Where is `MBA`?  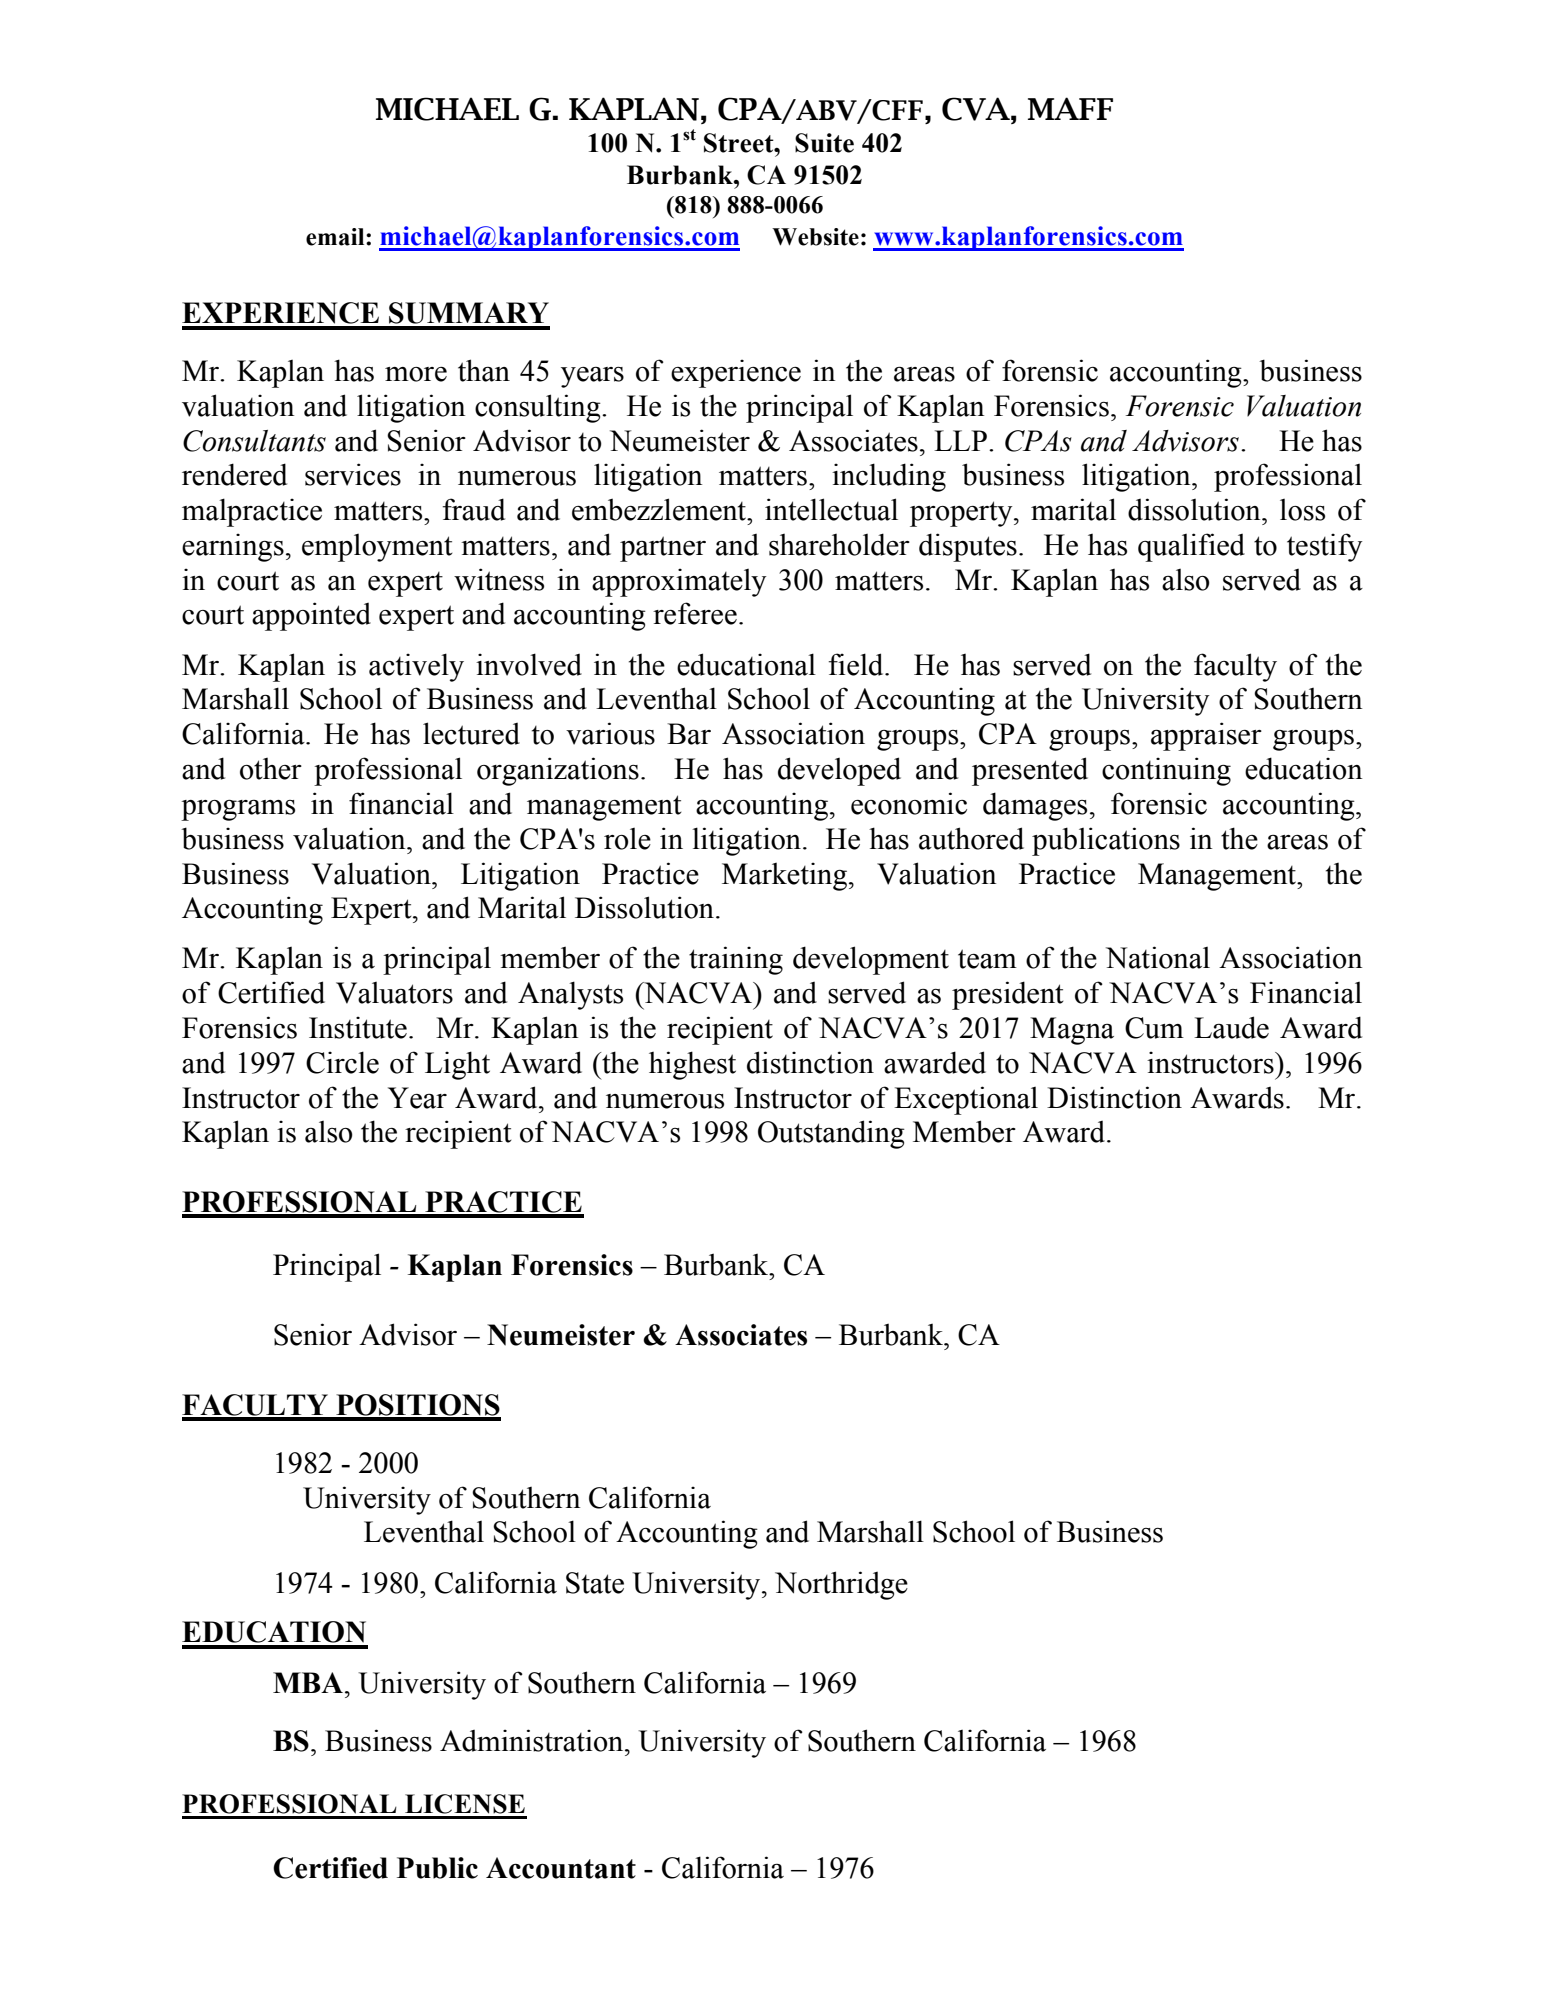
MBA is located at coordinates (308, 1682).
